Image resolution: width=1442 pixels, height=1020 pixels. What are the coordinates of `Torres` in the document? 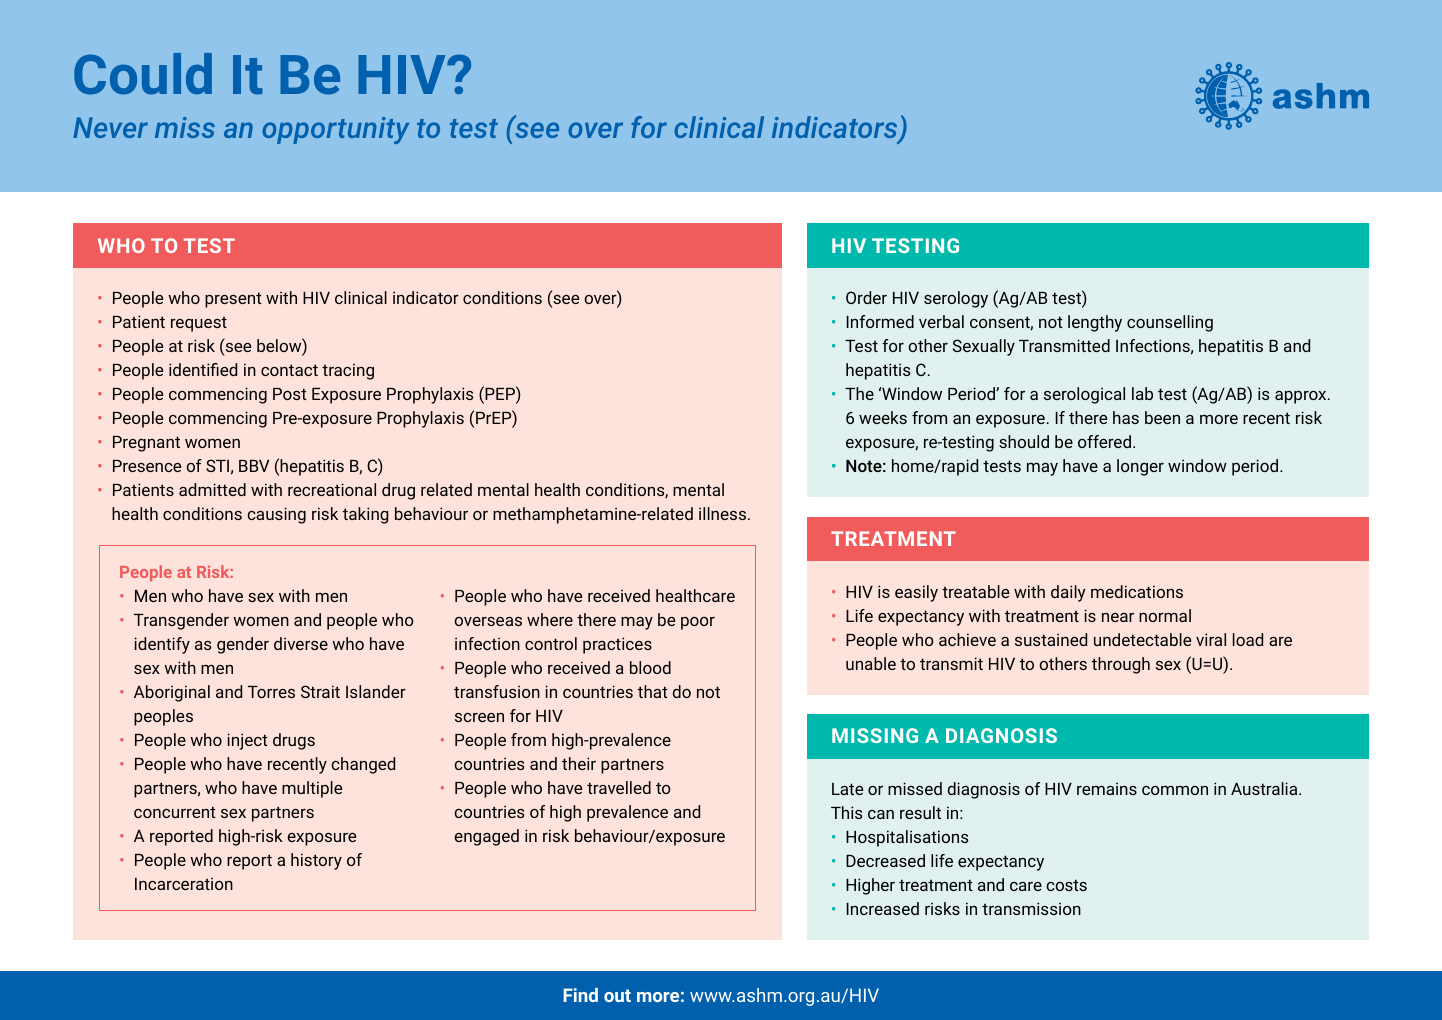 It's located at (271, 692).
